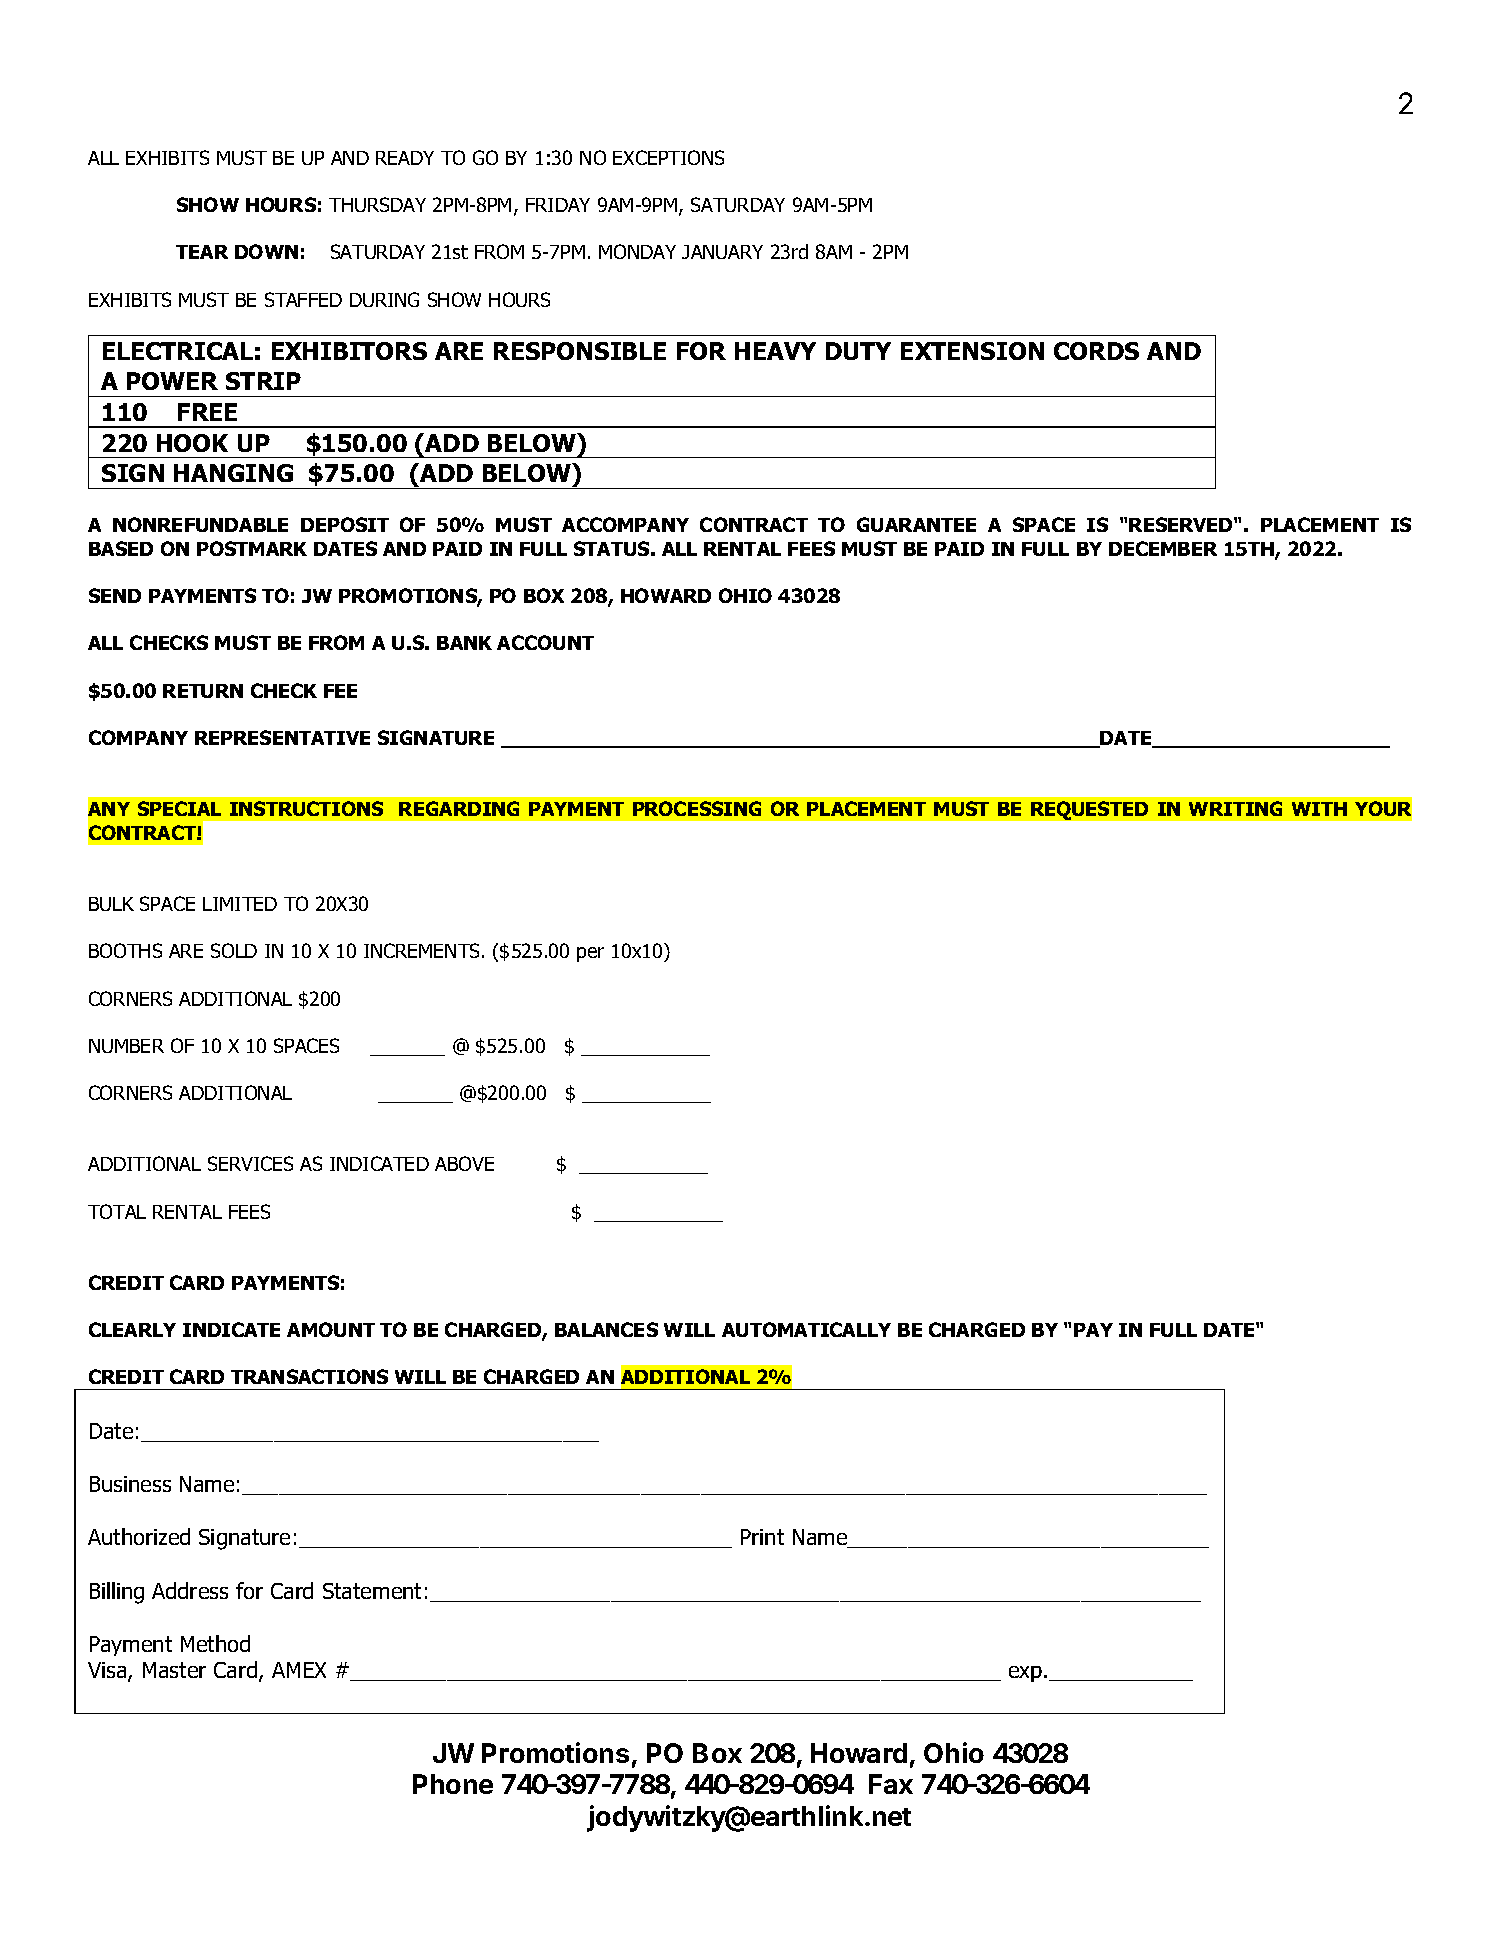 The image size is (1500, 1942). What do you see at coordinates (722, 252) in the screenshot?
I see `JANUARY` at bounding box center [722, 252].
